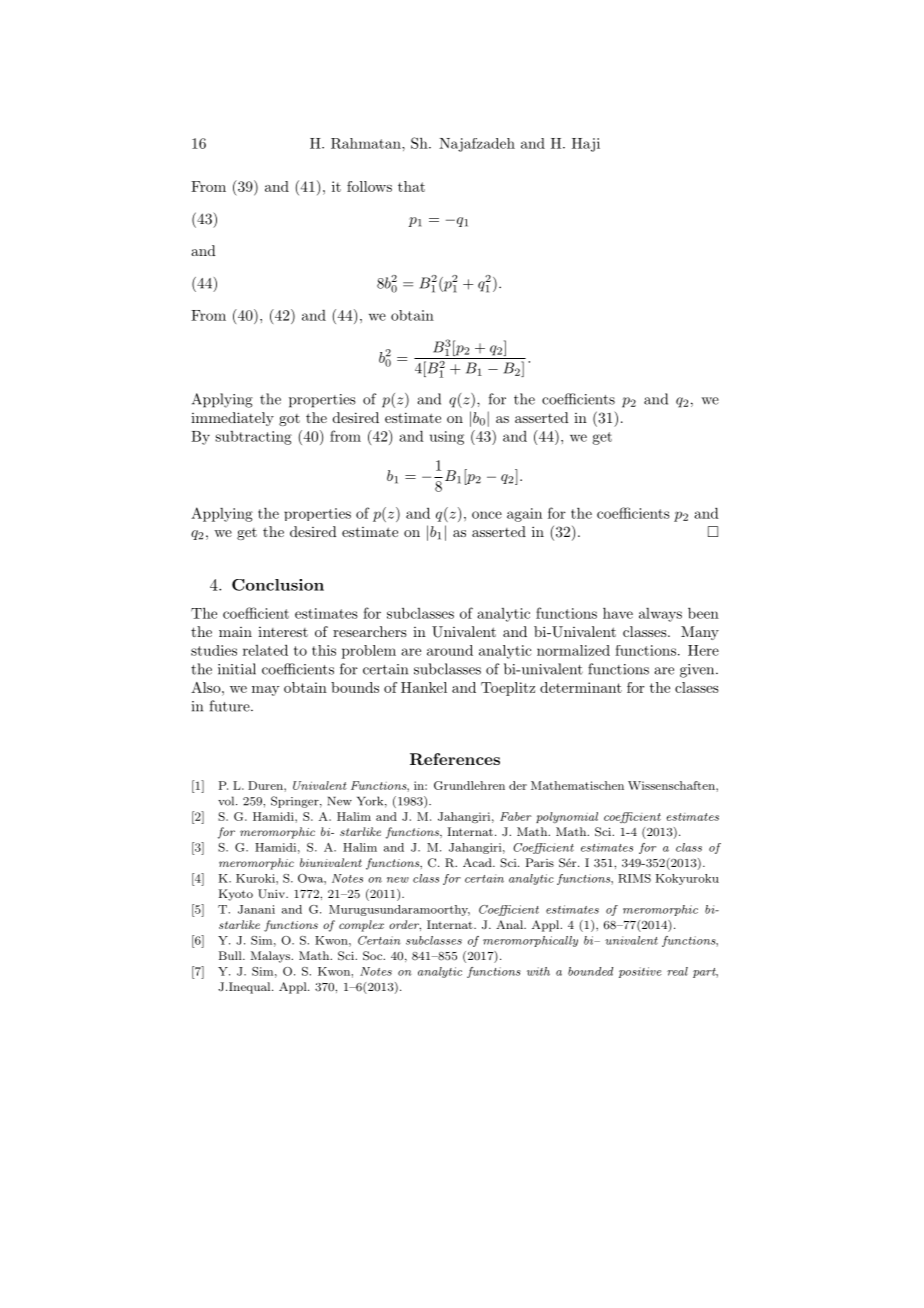  What do you see at coordinates (289, 420) in the image?
I see `got` at bounding box center [289, 420].
